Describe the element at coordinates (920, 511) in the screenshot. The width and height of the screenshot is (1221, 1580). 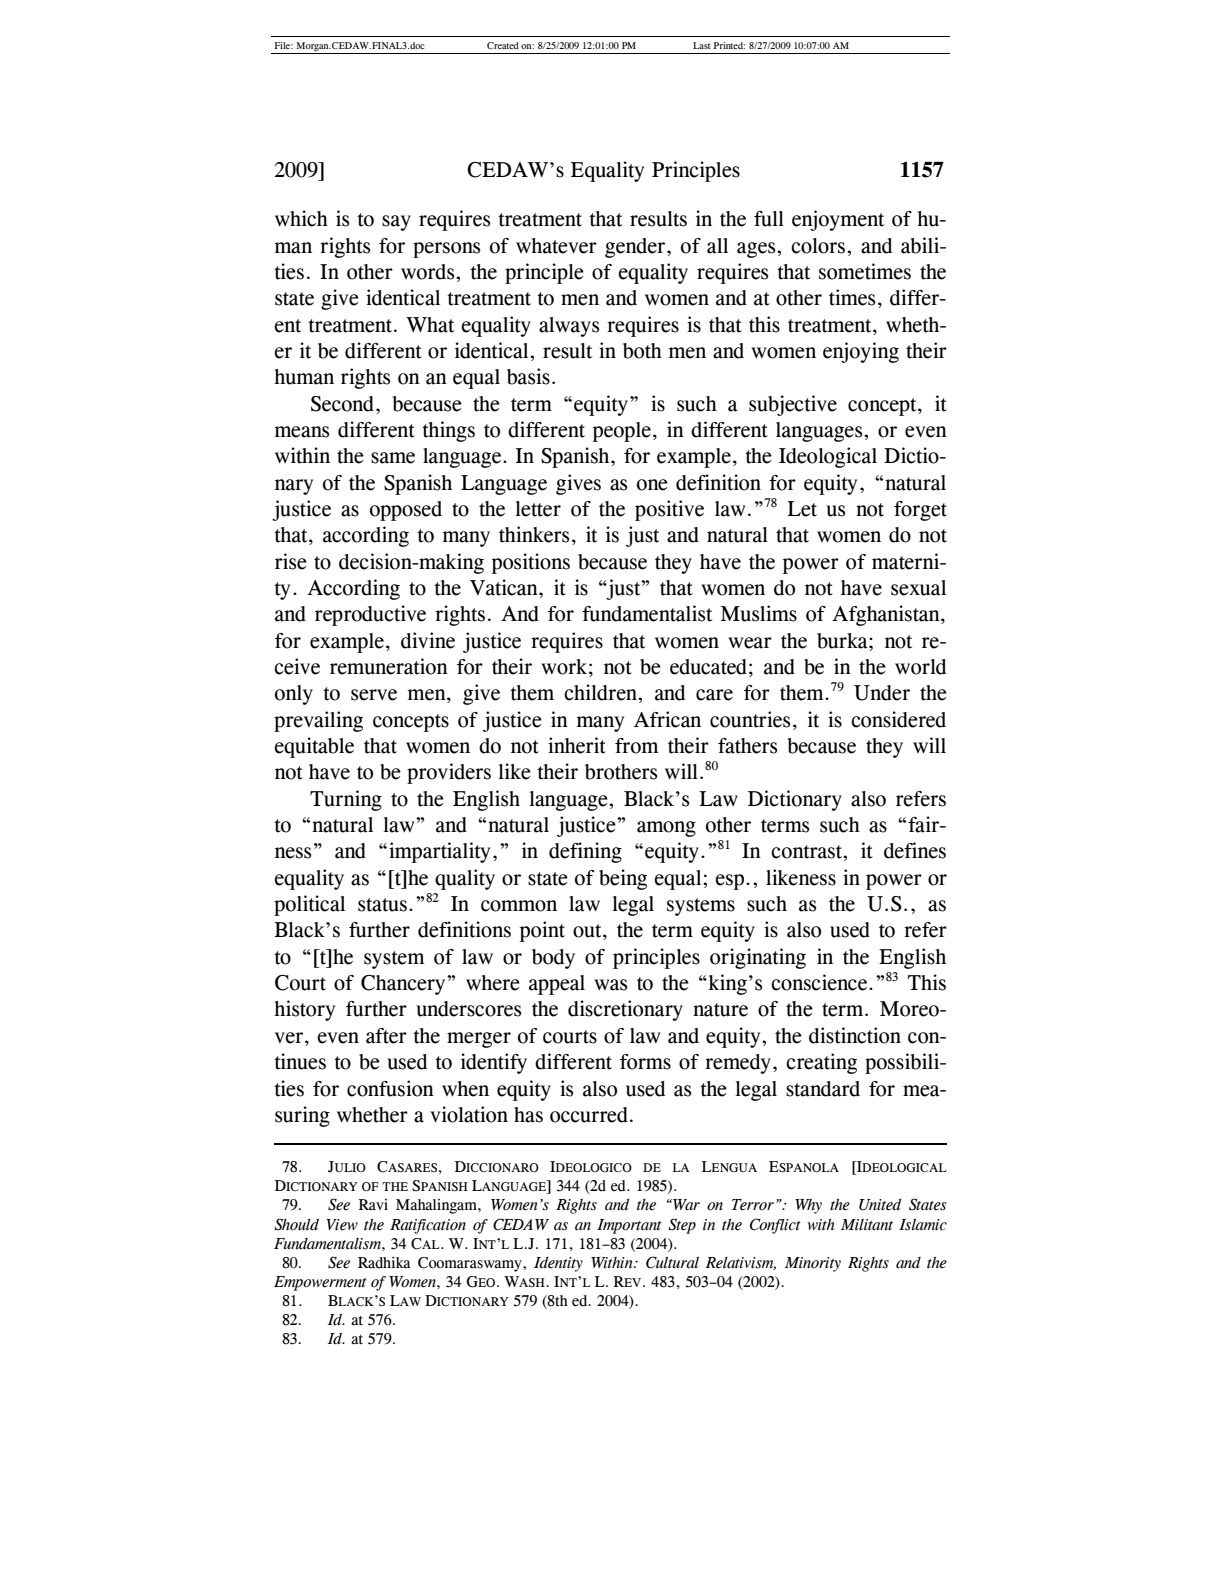
I see `forget` at that location.
